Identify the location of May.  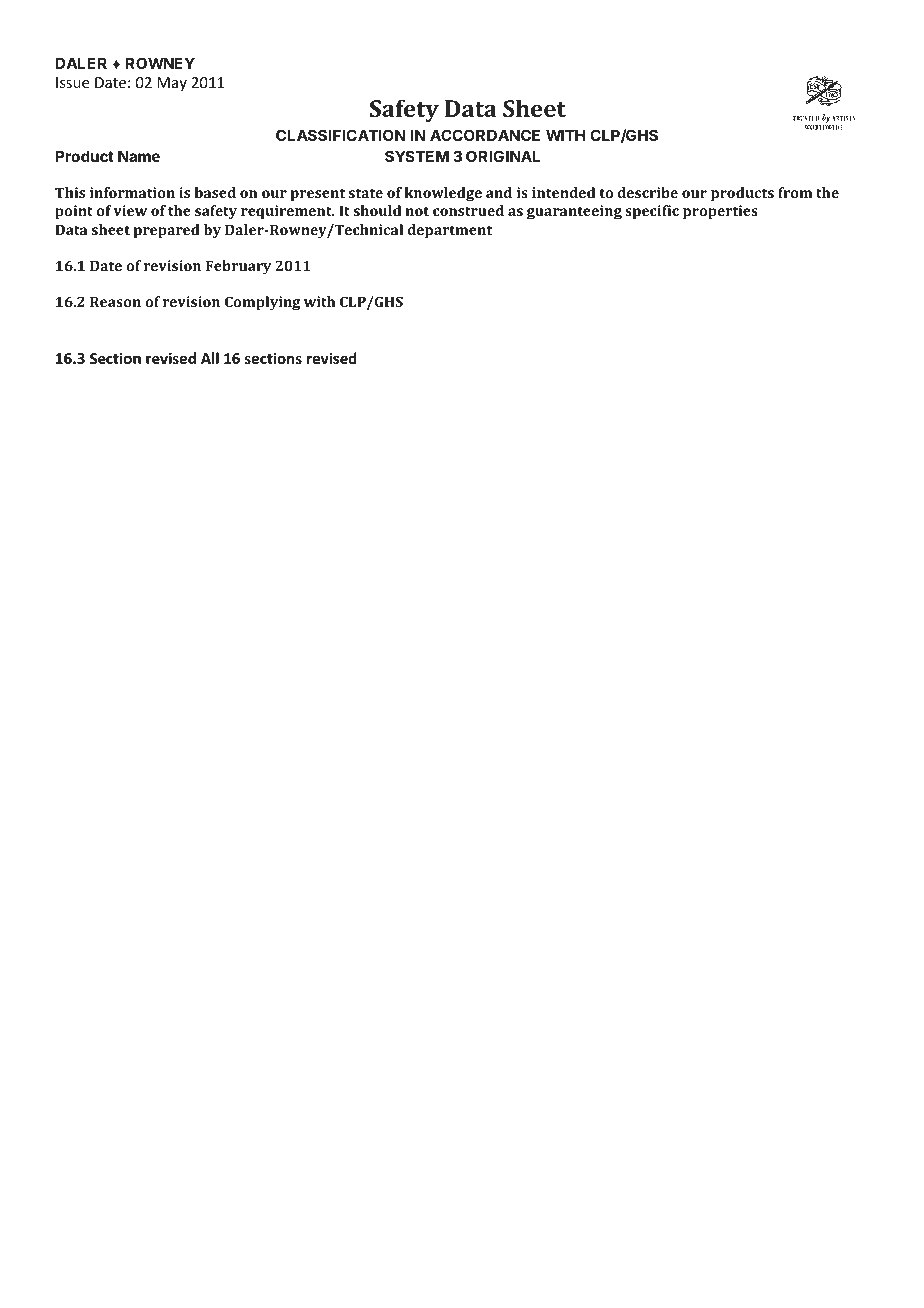
(172, 84).
